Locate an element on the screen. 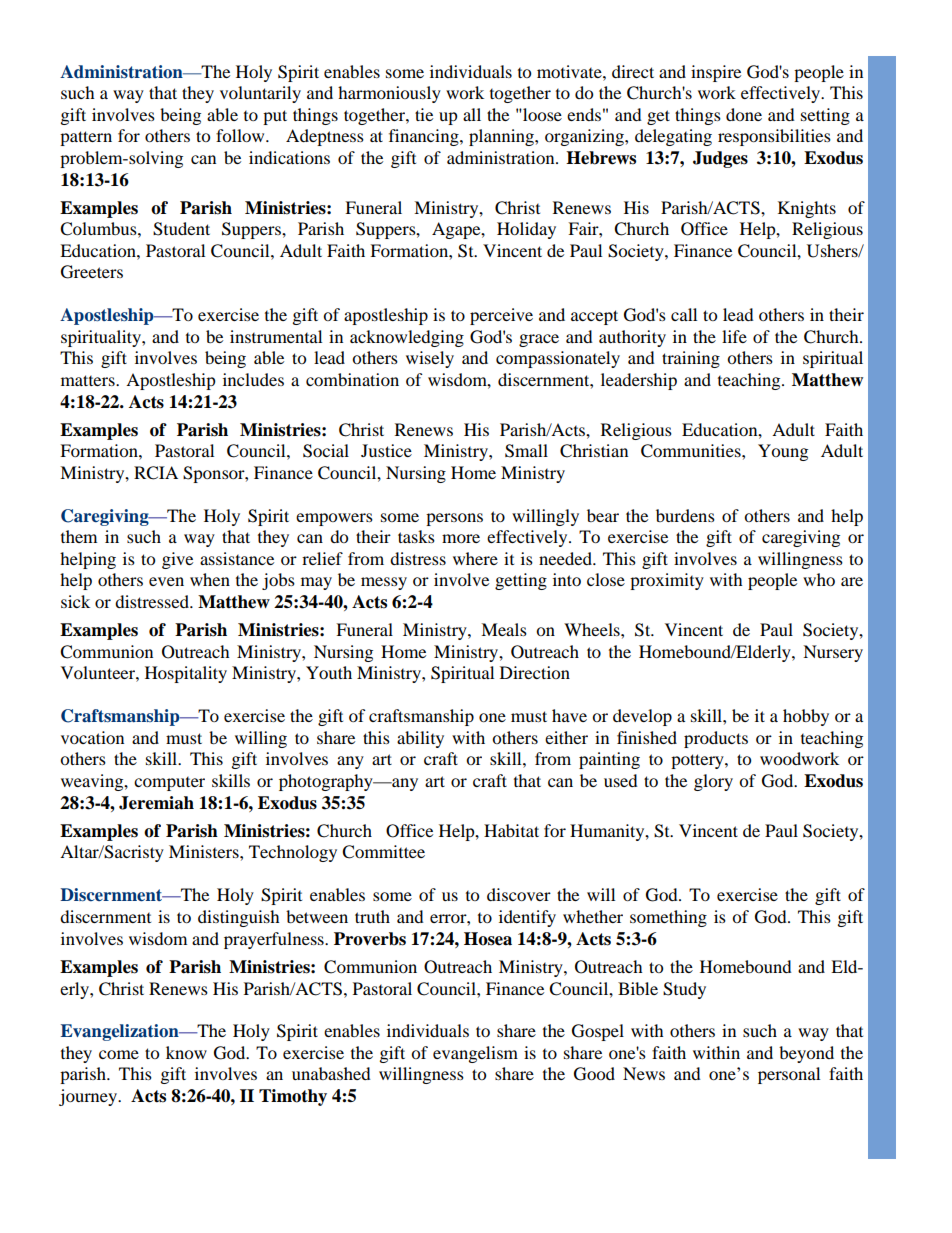 Image resolution: width=952 pixels, height=1233 pixels. life is located at coordinates (734, 336).
